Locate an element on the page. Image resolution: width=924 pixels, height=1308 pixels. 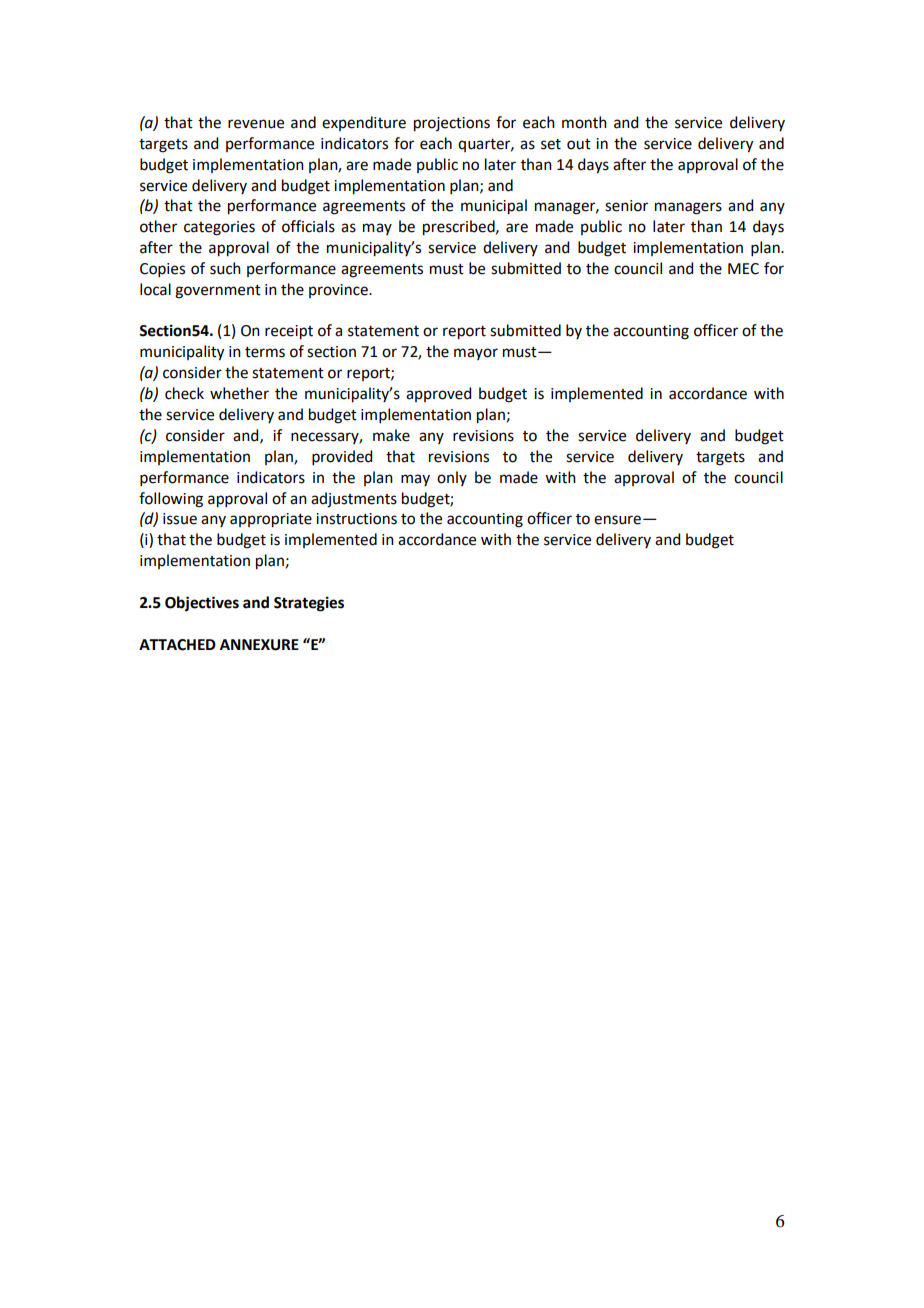
following is located at coordinates (171, 500).
